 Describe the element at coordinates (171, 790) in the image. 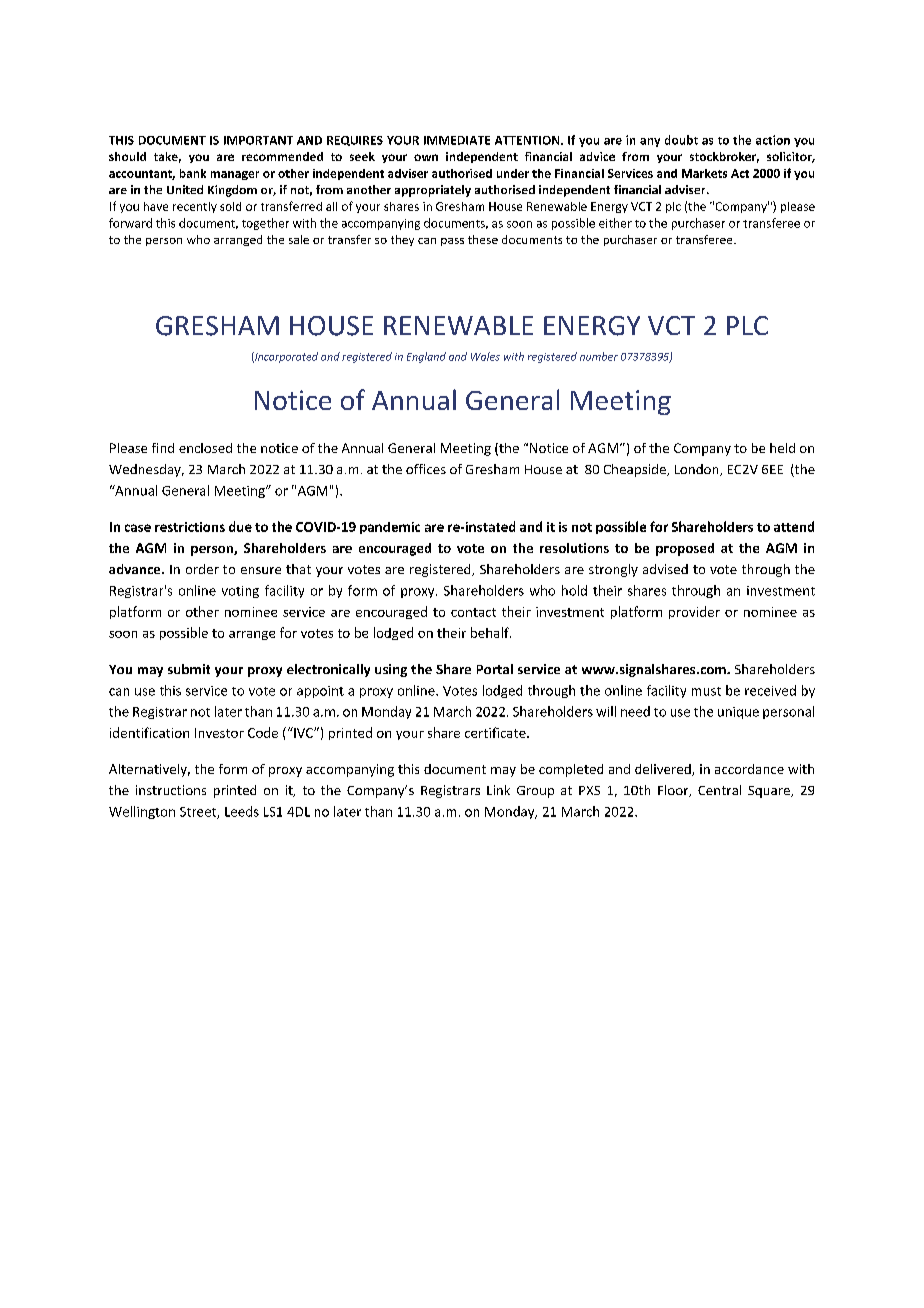

I see `instructions` at that location.
